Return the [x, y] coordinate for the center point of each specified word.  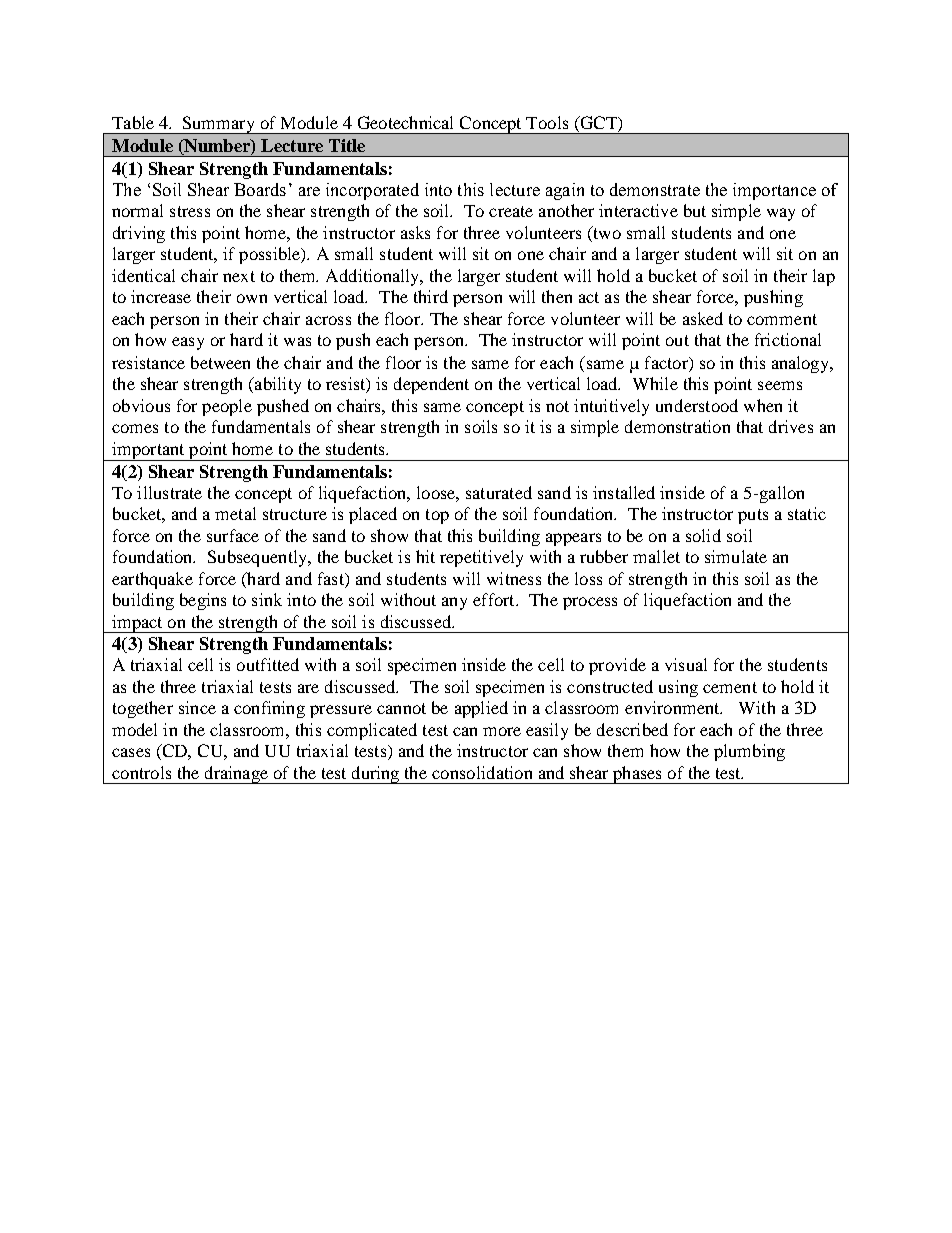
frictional [788, 339]
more [502, 731]
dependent [431, 385]
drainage [236, 775]
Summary [219, 125]
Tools [547, 122]
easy [188, 343]
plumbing [749, 752]
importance [774, 191]
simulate [736, 556]
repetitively [481, 558]
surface [233, 535]
